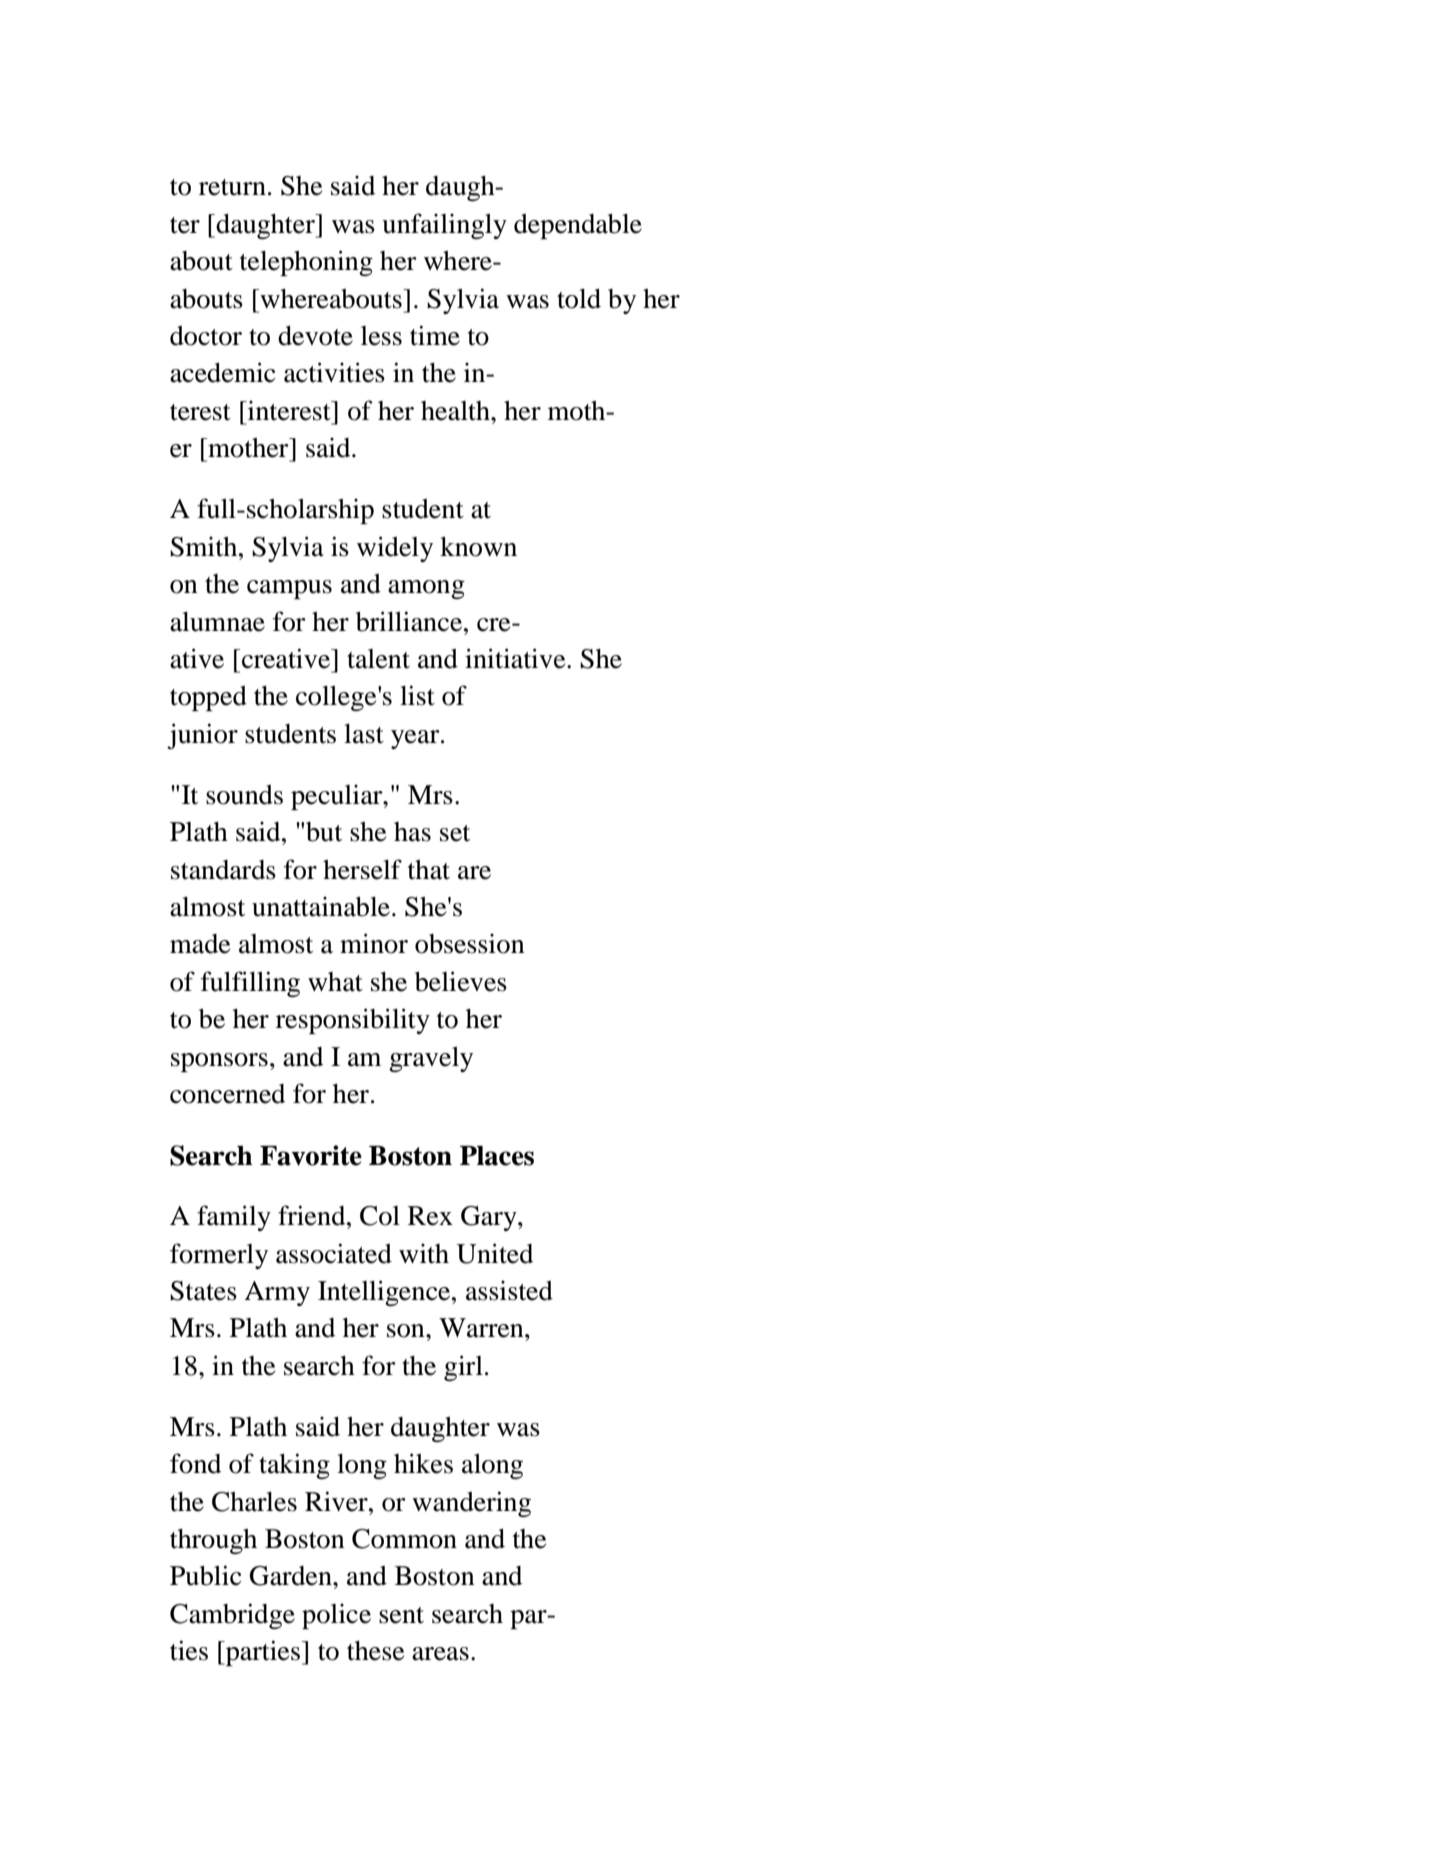 The width and height of the screenshot is (1443, 1867). What do you see at coordinates (223, 870) in the screenshot?
I see `standards` at bounding box center [223, 870].
